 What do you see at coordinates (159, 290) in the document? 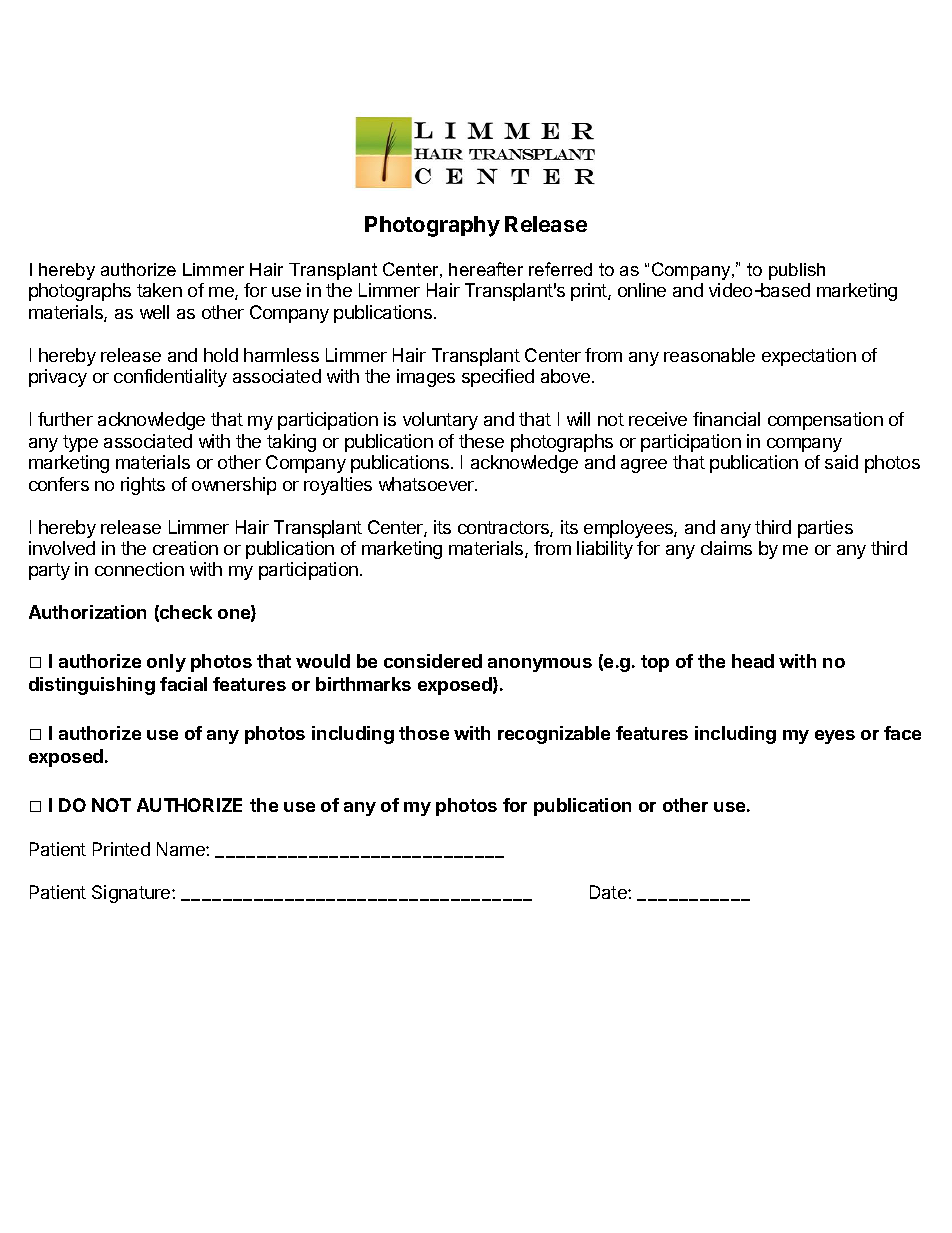
I see `taken` at bounding box center [159, 290].
